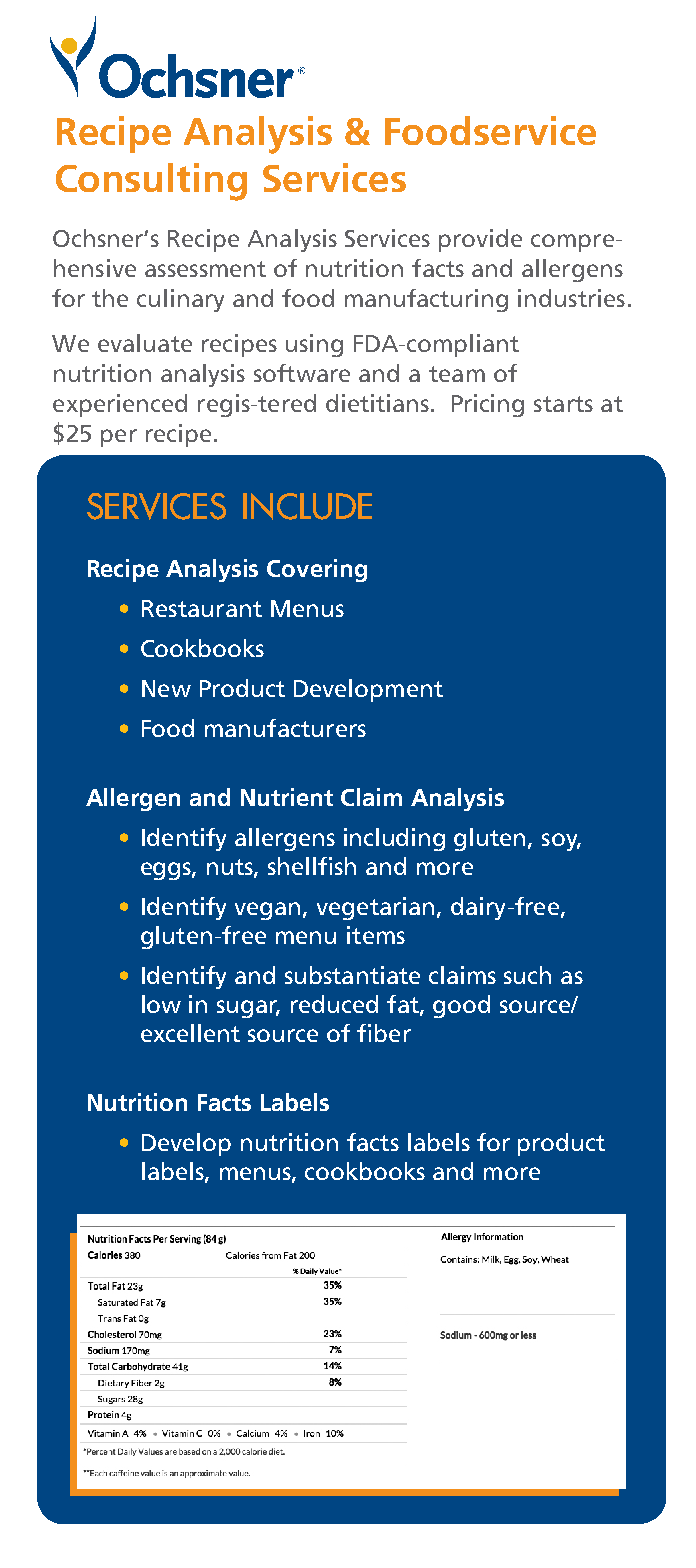 This document has width=696, height=1568. Describe the element at coordinates (317, 570) in the document. I see `Covering` at that location.
